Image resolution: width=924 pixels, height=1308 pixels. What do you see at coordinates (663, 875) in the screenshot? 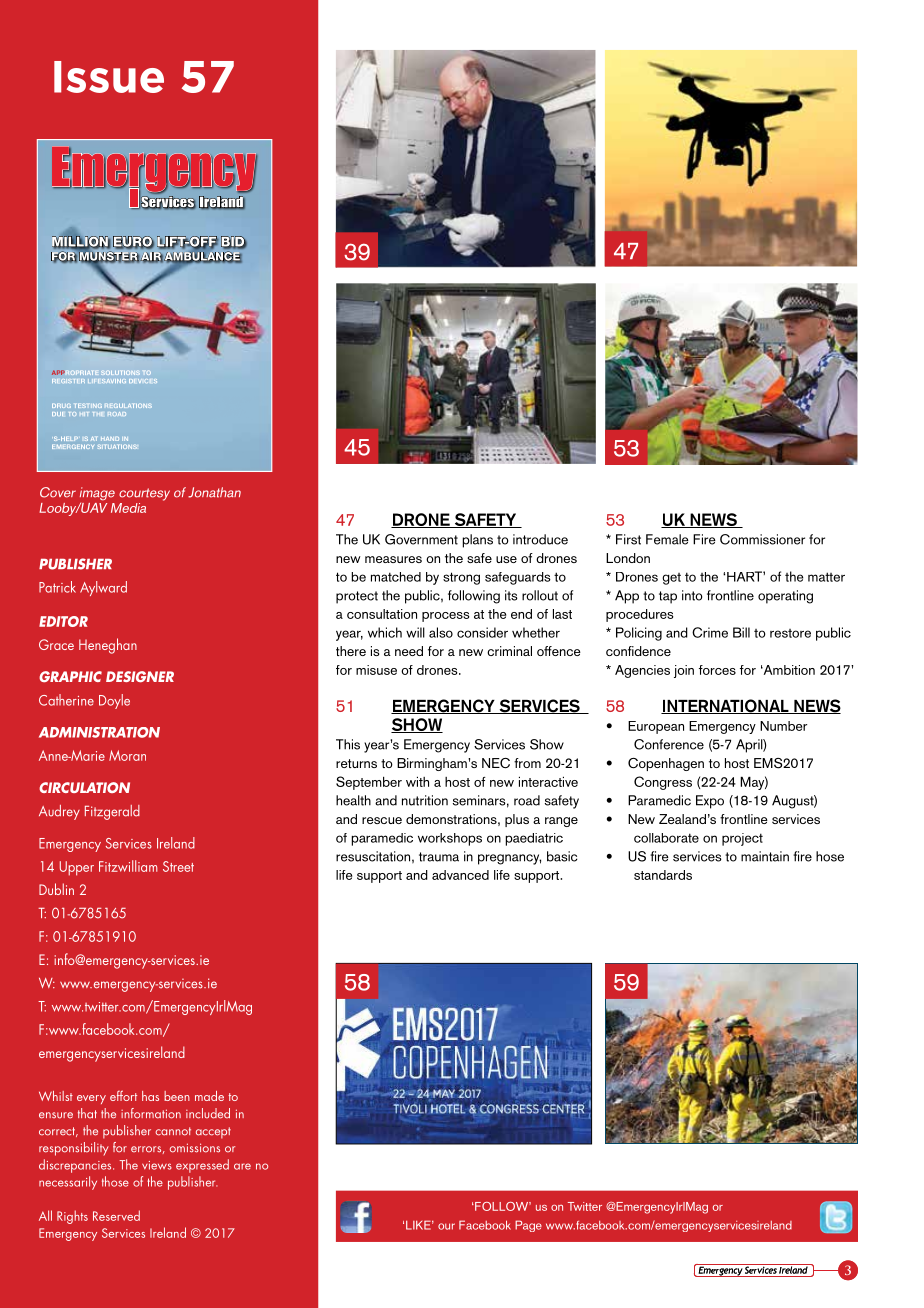
I see `standards` at bounding box center [663, 875].
